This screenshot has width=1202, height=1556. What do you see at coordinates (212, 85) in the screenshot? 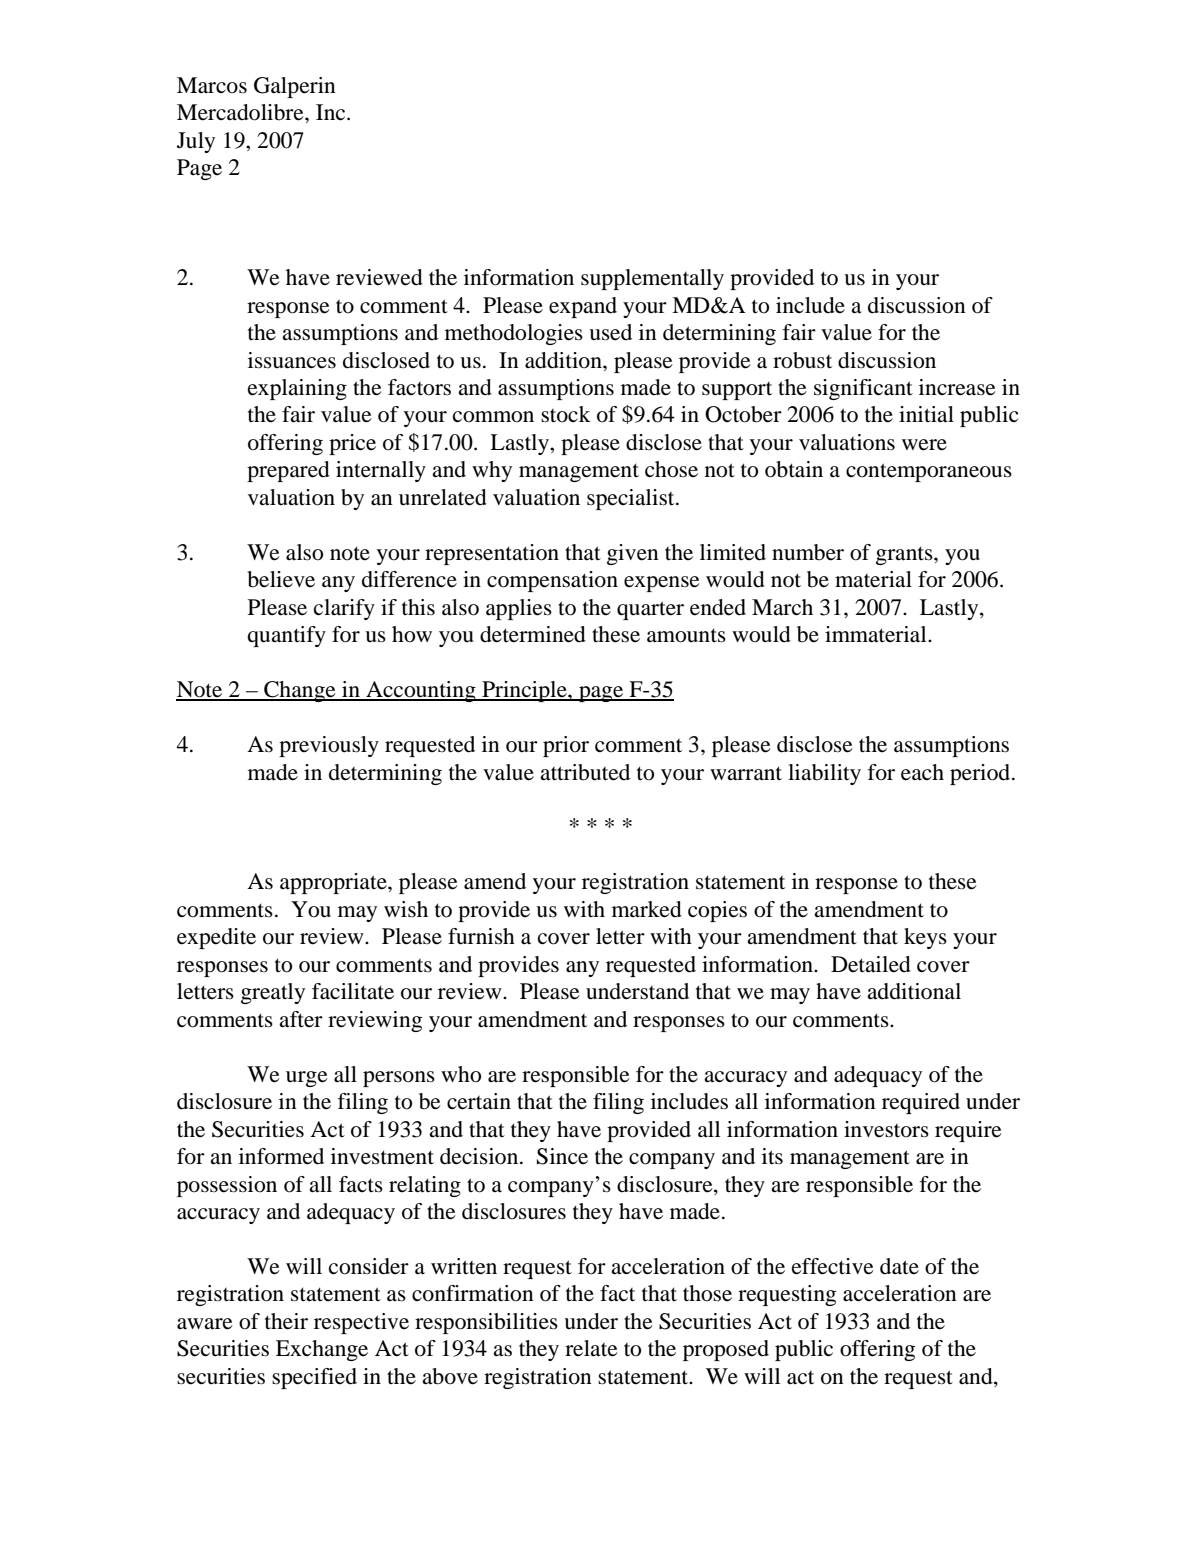
I see `Marcos` at bounding box center [212, 85].
